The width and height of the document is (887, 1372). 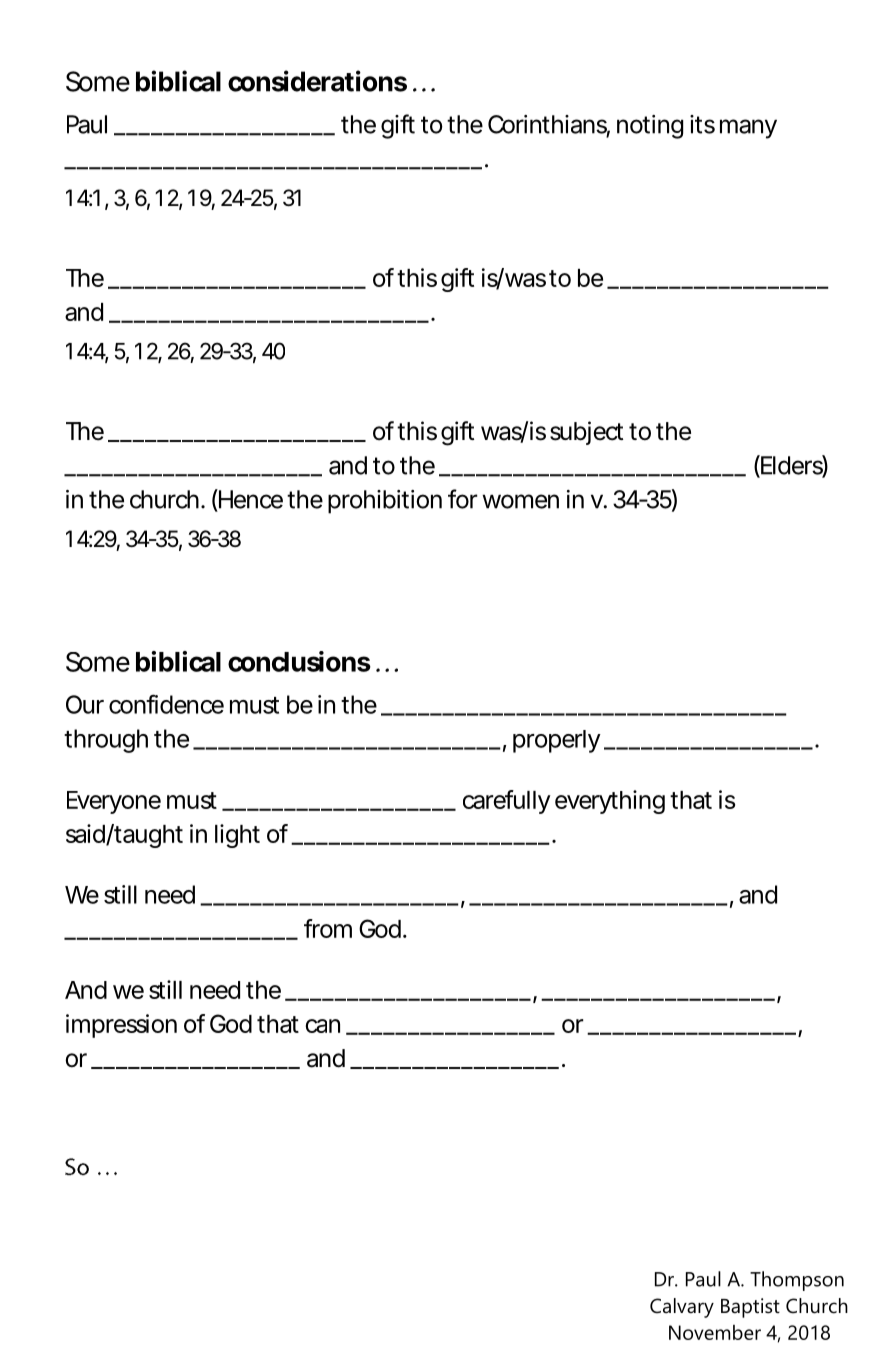 What do you see at coordinates (750, 1308) in the document?
I see `Baptist` at bounding box center [750, 1308].
